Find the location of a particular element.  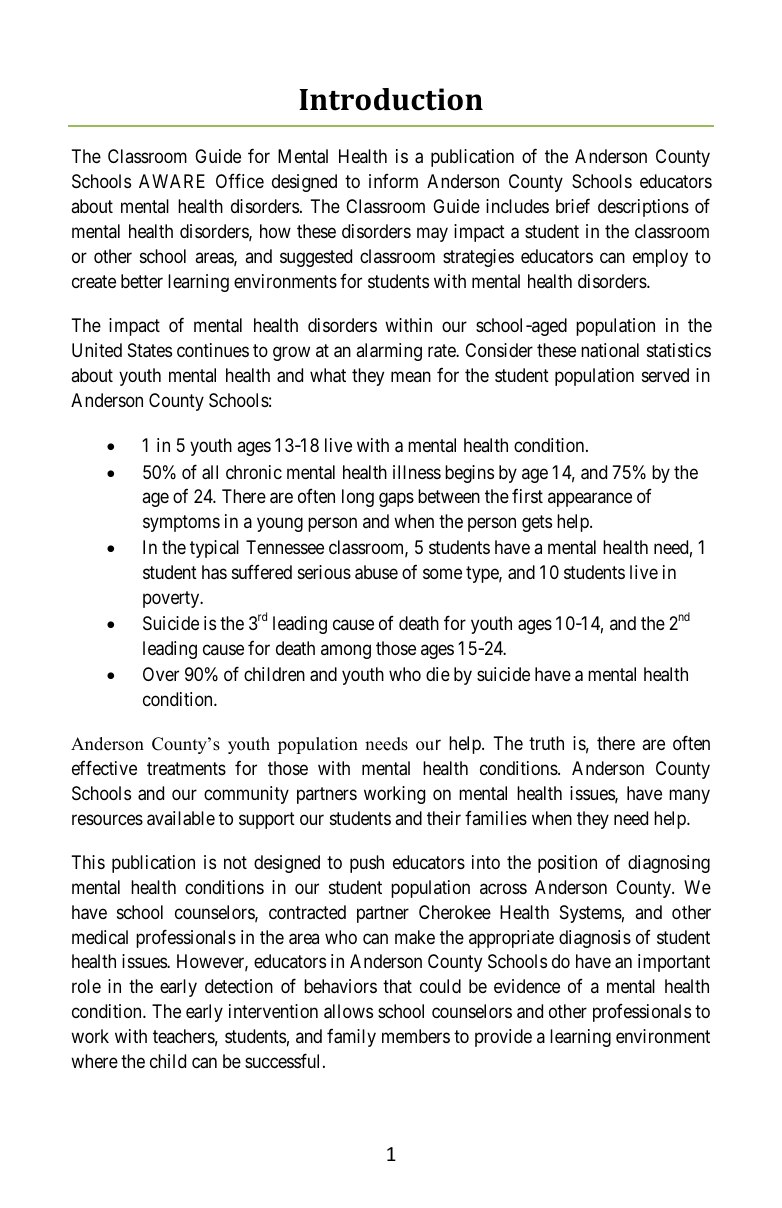

gaps is located at coordinates (396, 500).
